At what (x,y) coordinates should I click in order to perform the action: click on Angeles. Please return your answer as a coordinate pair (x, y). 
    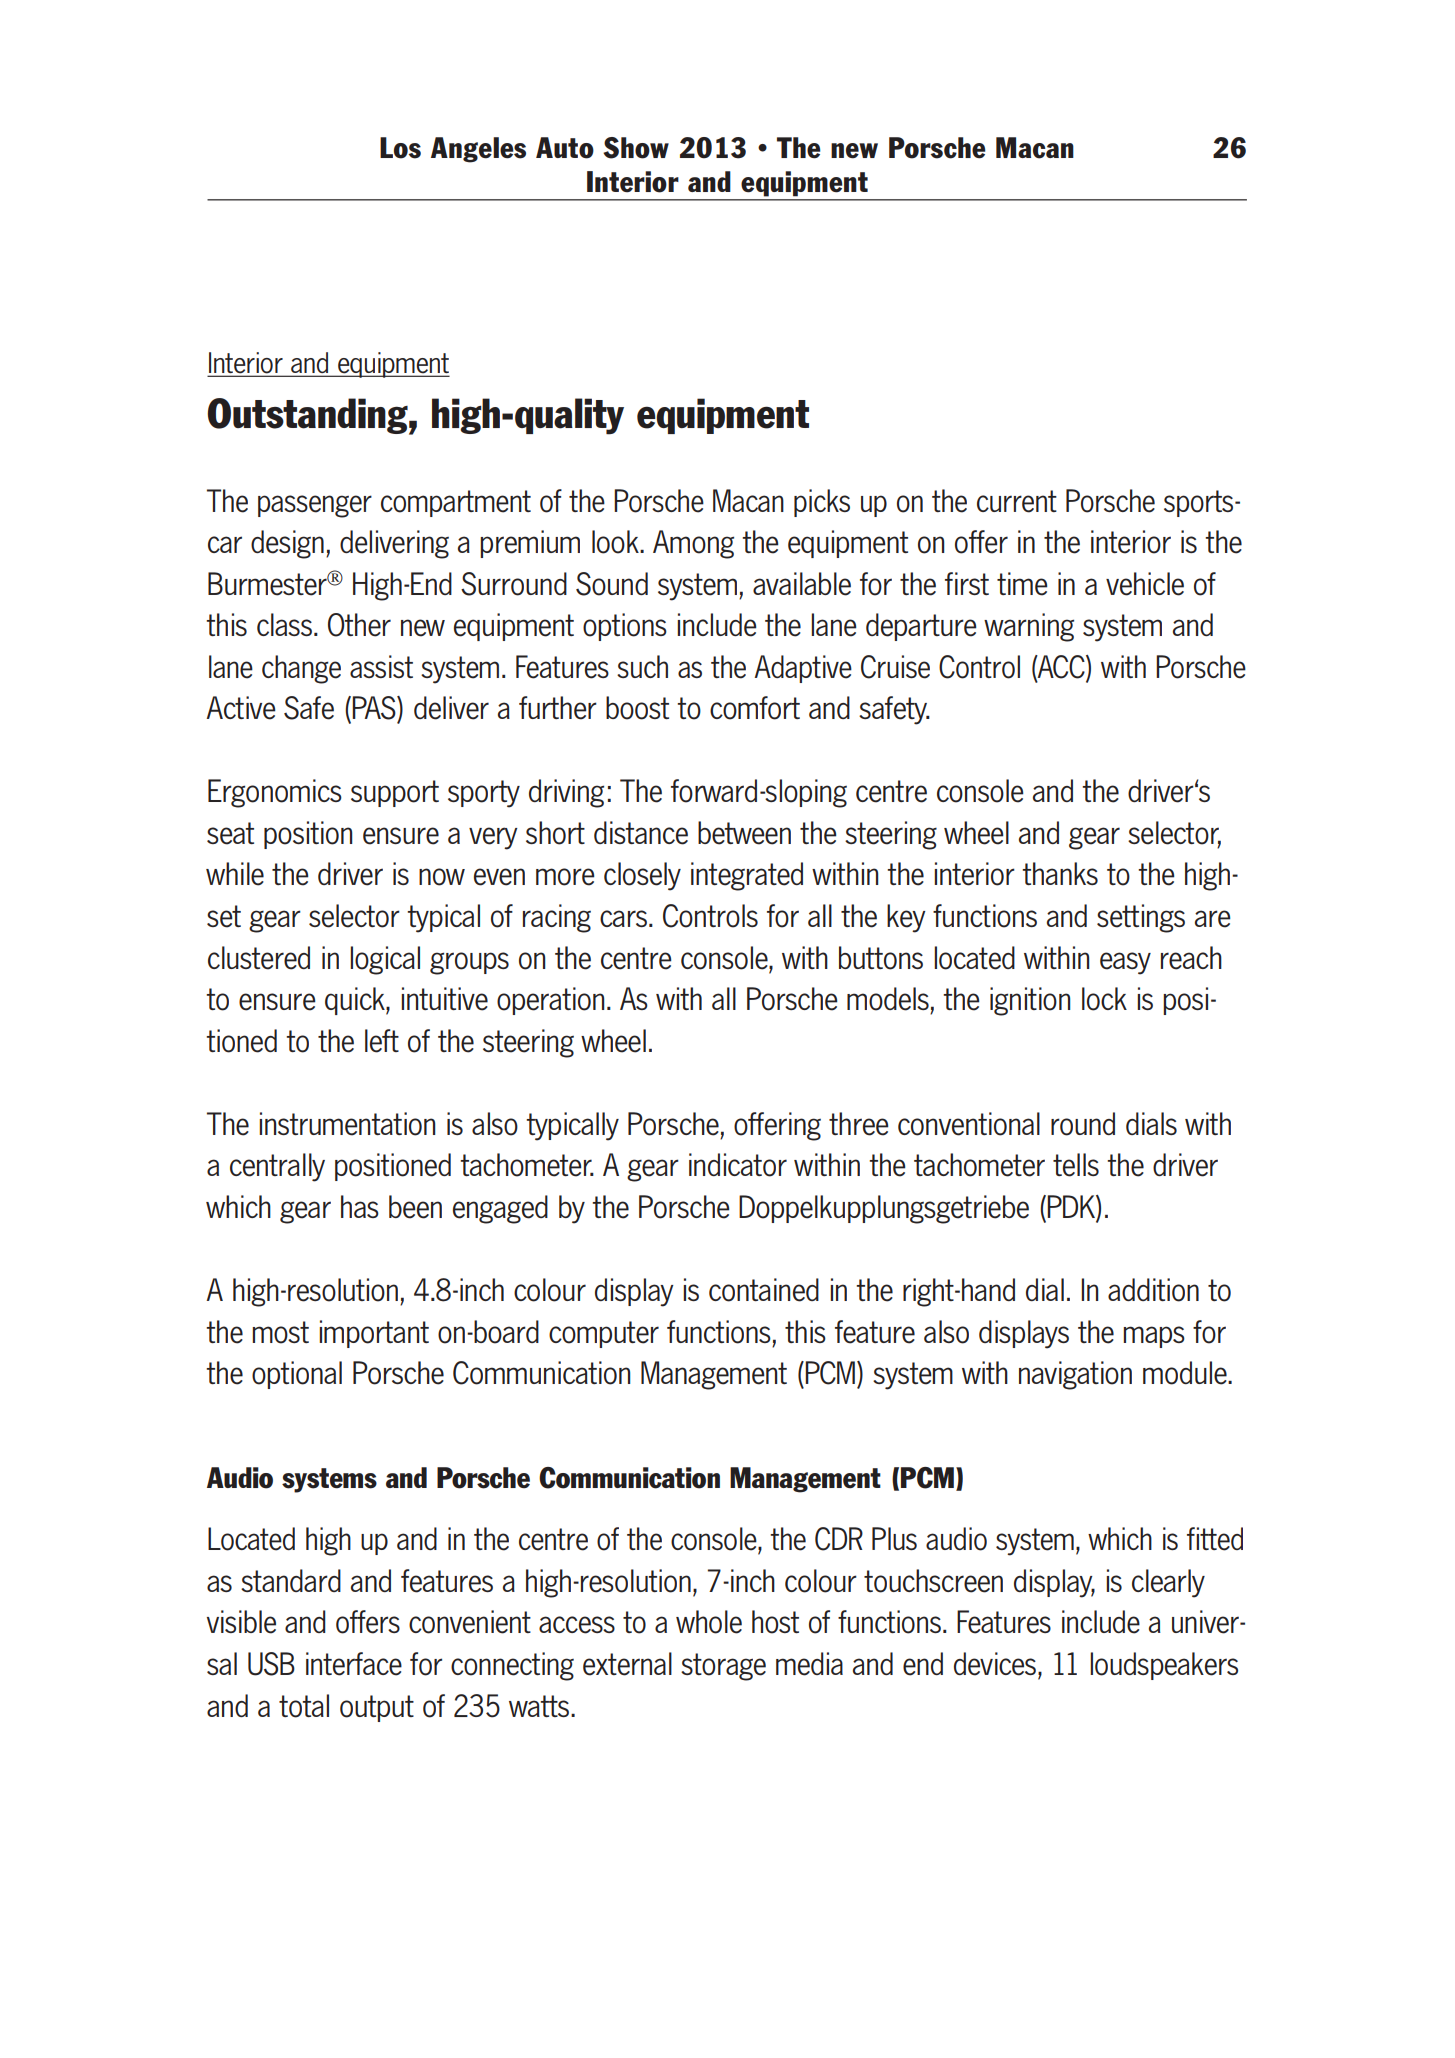
    Looking at the image, I should click on (478, 150).
